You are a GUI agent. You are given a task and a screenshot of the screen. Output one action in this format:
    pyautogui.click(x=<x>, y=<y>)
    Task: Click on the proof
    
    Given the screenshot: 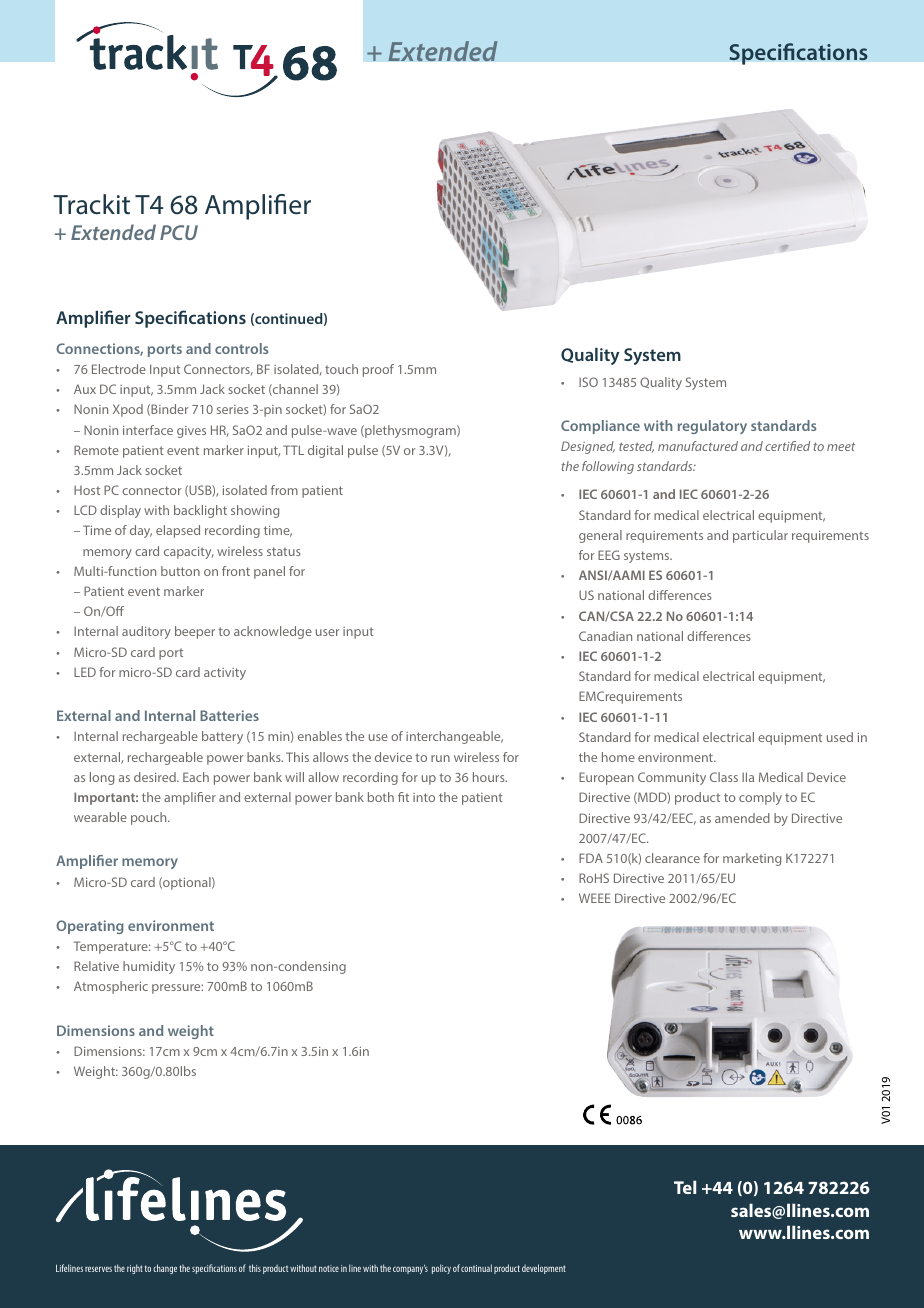 What is the action you would take?
    pyautogui.click(x=378, y=370)
